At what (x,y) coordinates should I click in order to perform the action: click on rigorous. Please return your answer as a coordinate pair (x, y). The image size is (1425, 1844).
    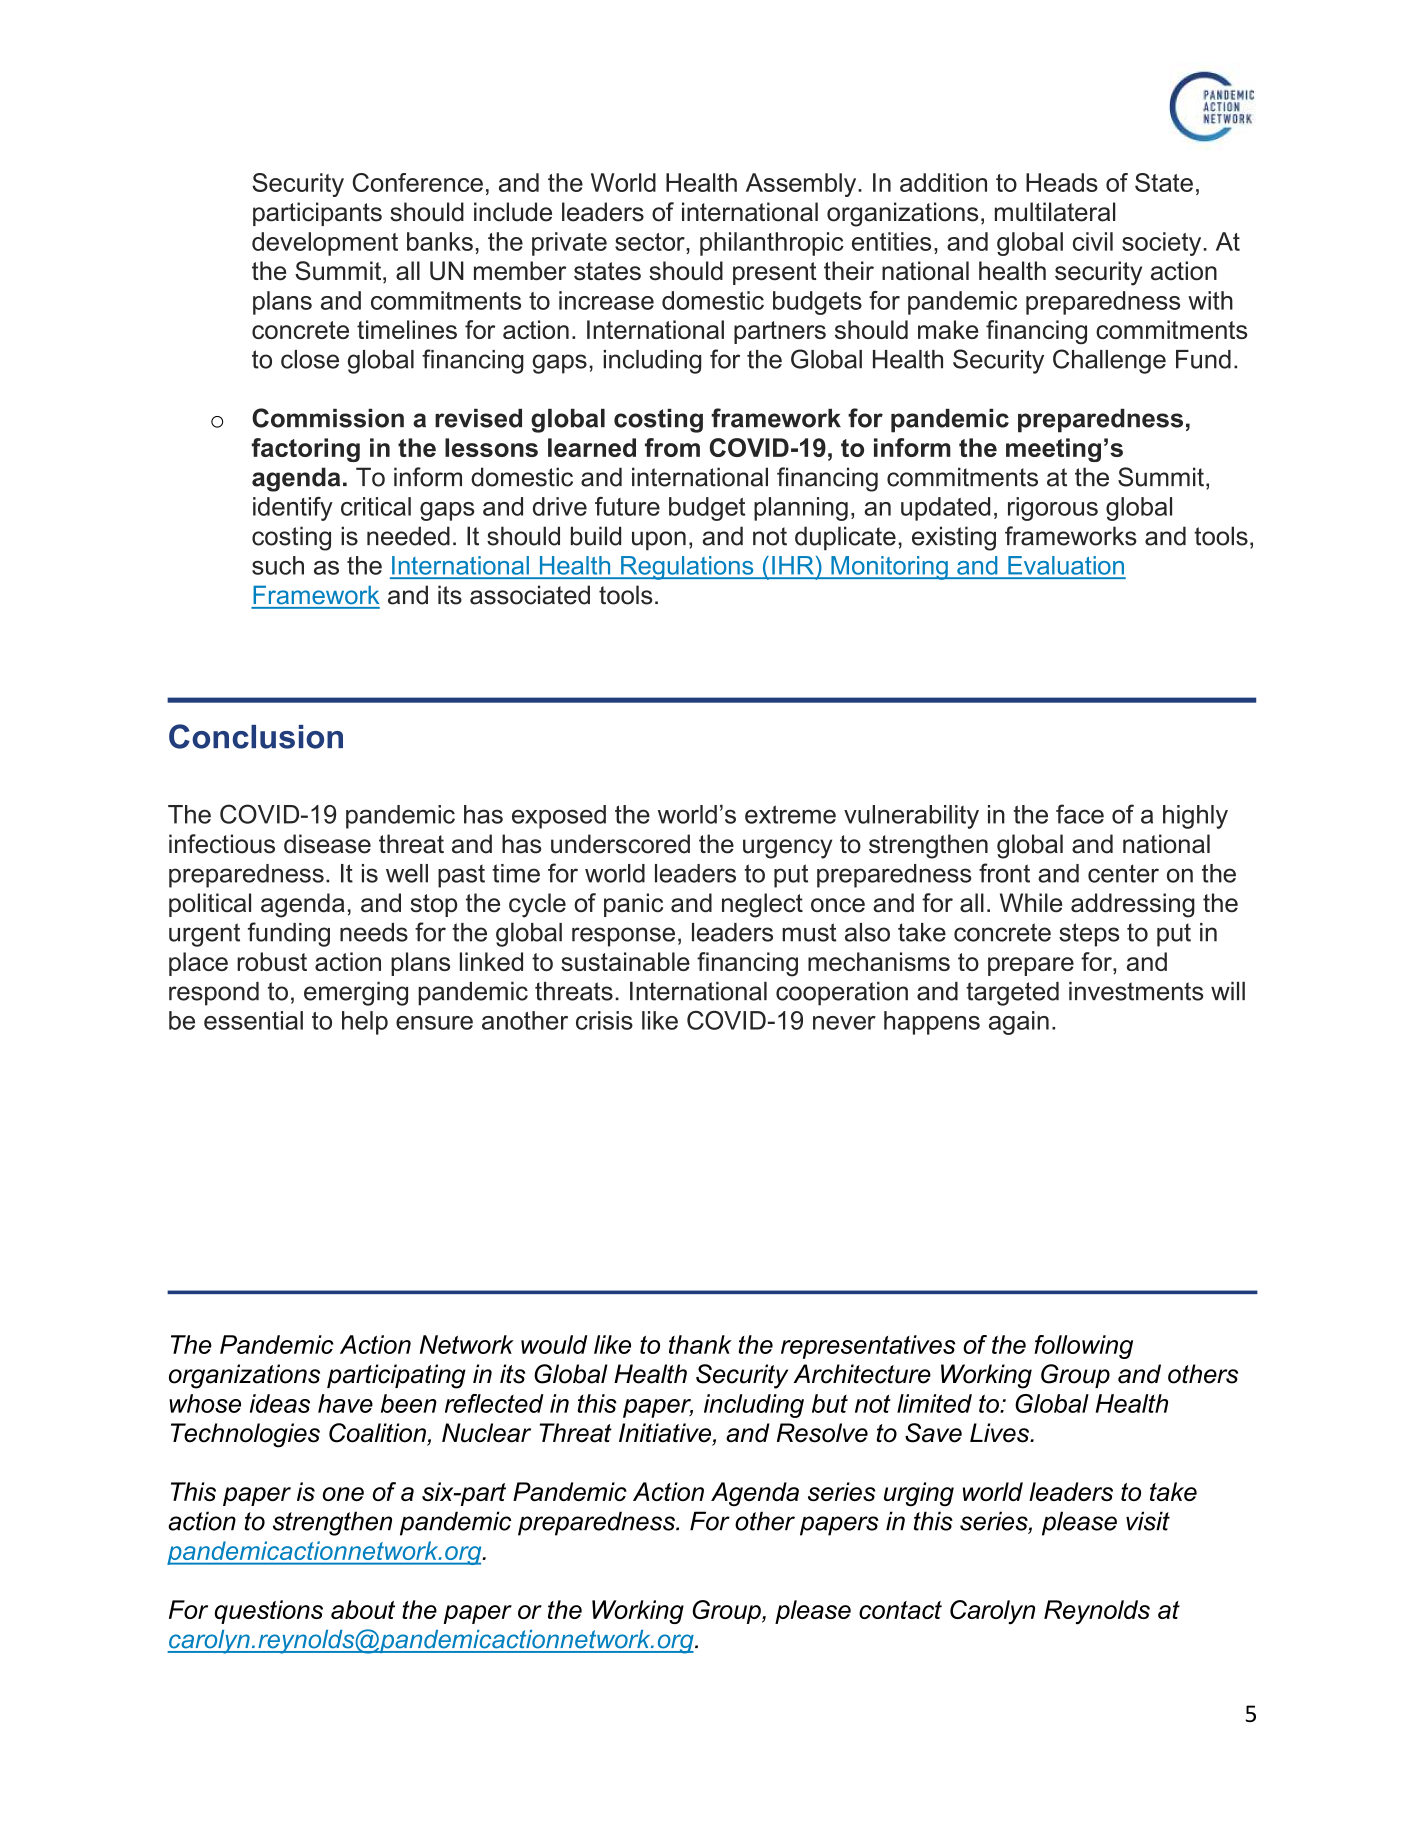
    Looking at the image, I should click on (1053, 509).
